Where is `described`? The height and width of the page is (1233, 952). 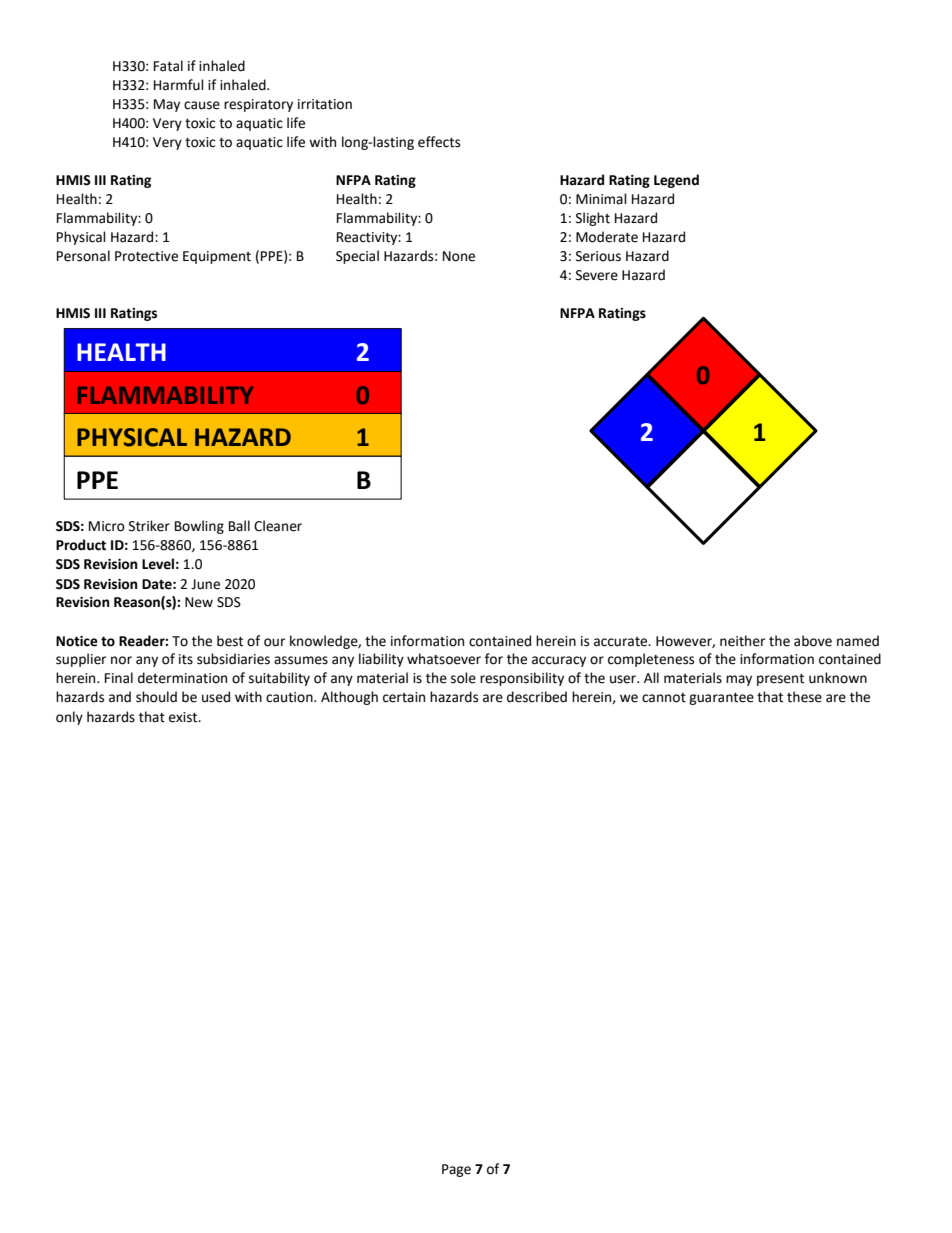 described is located at coordinates (537, 697).
